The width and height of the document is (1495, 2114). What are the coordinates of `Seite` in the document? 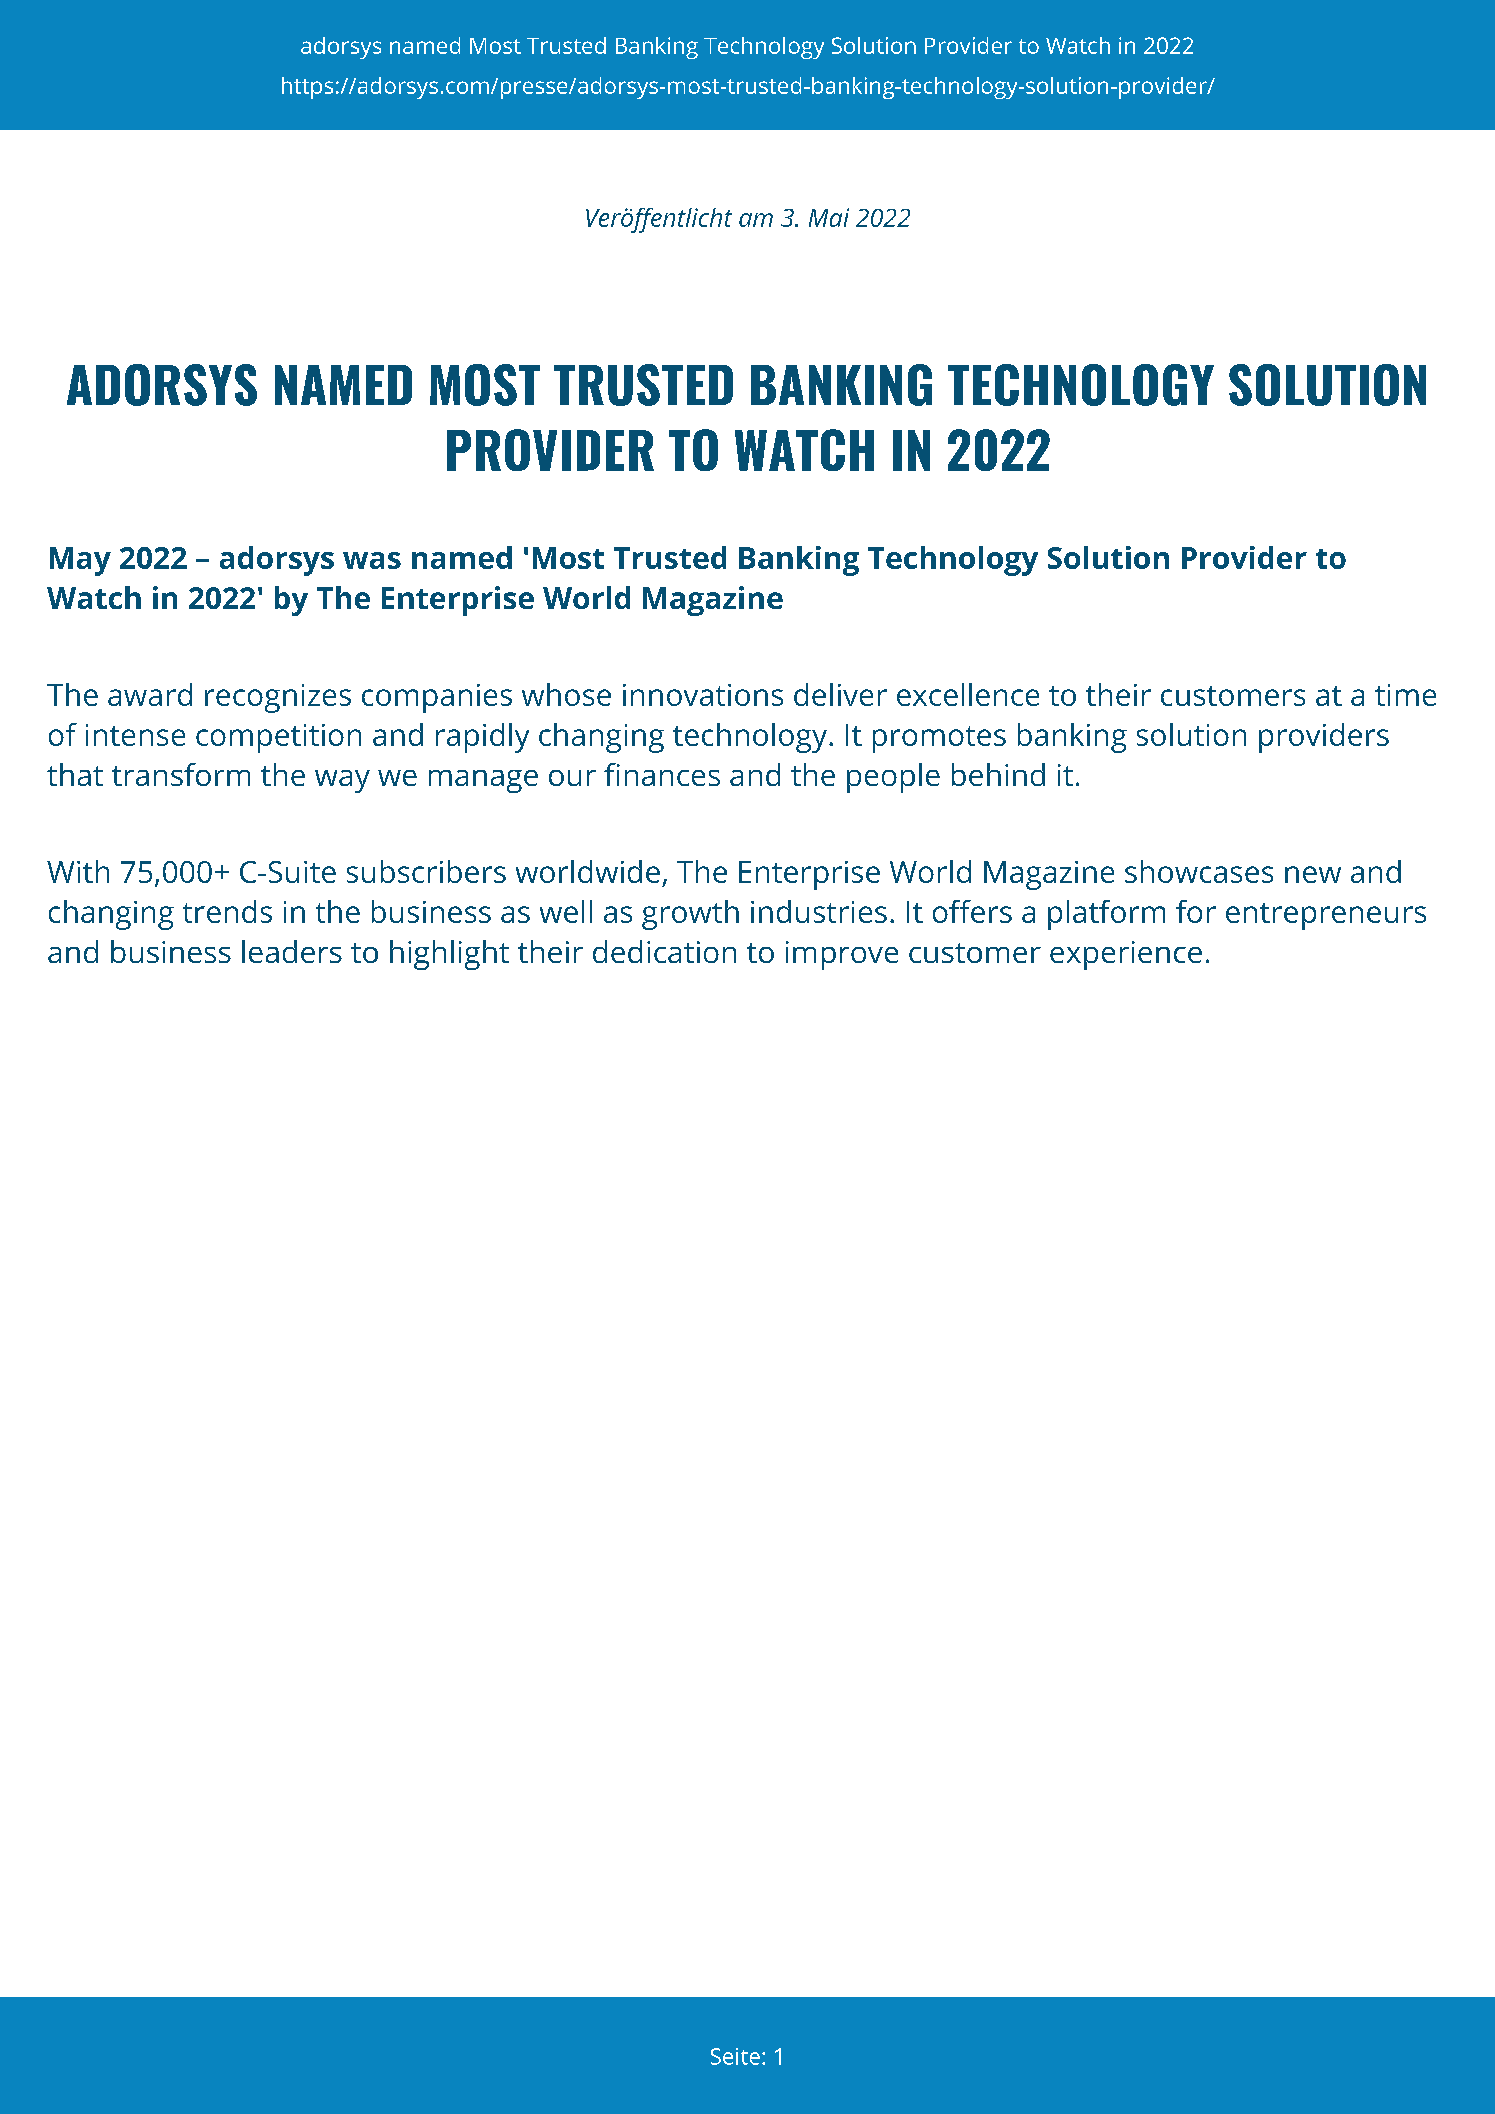 It's located at (735, 2056).
